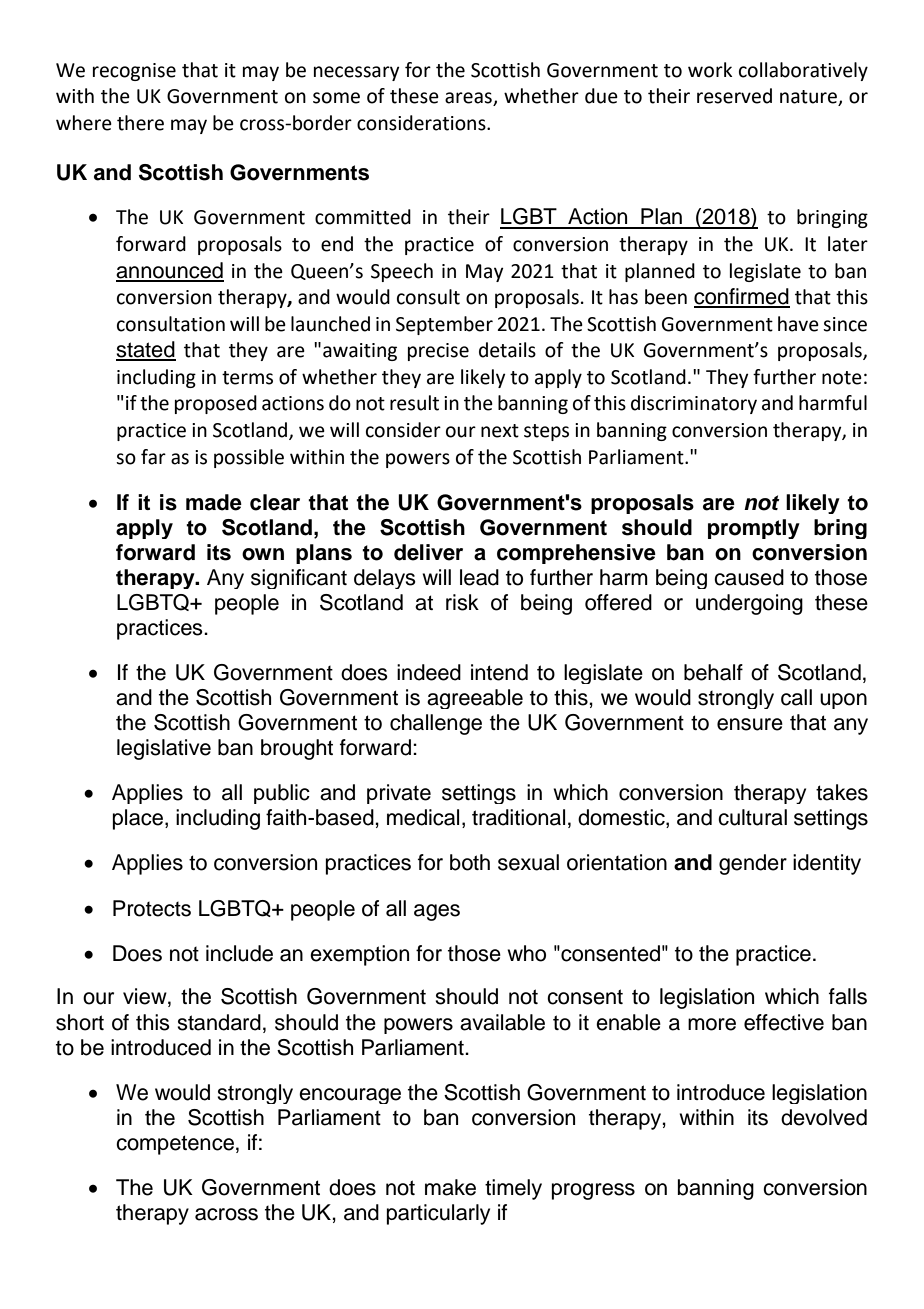 The width and height of the page is (924, 1309). What do you see at coordinates (750, 724) in the page?
I see `ensure` at bounding box center [750, 724].
